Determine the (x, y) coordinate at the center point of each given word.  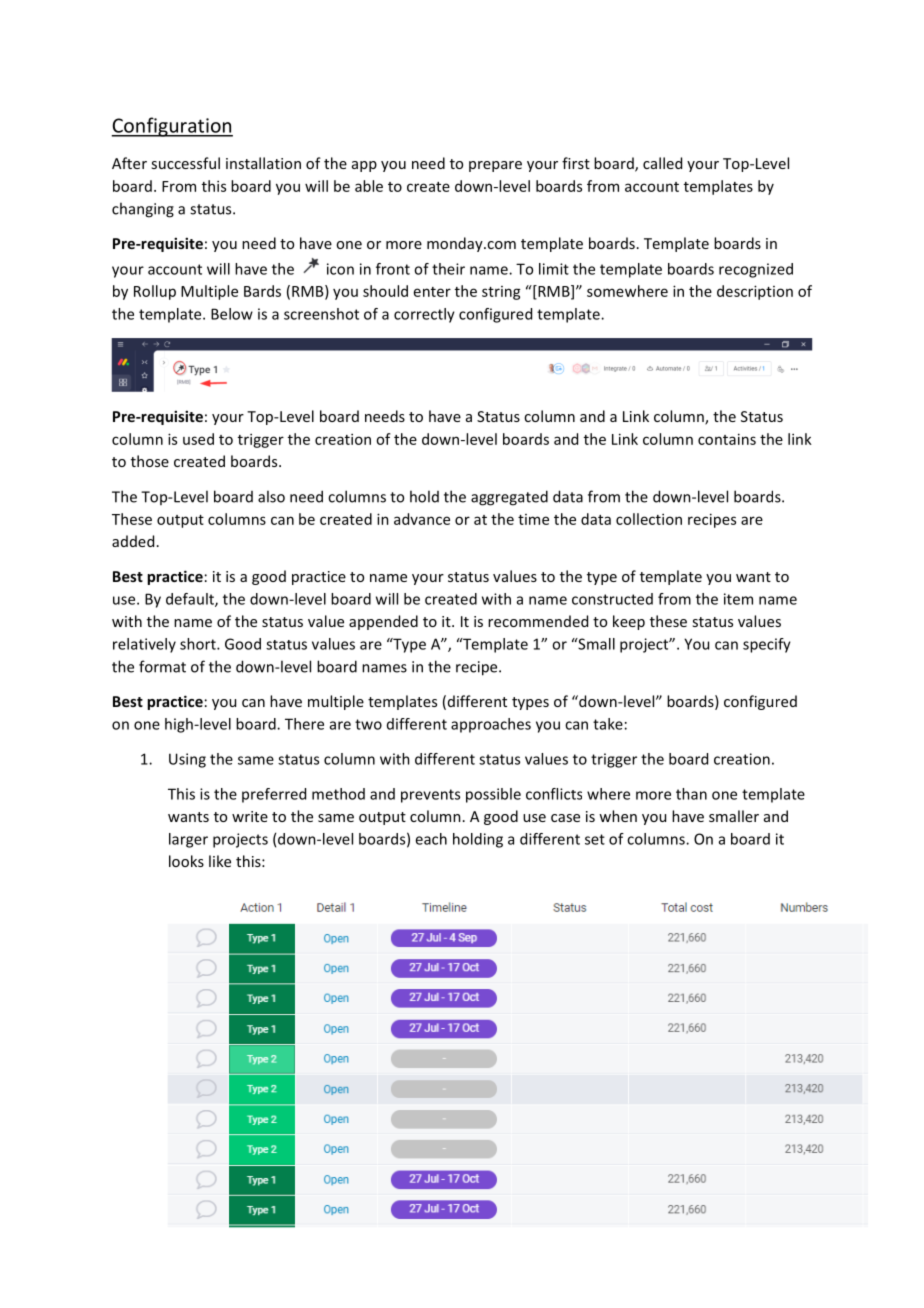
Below (232, 314)
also (271, 496)
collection (649, 519)
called (662, 163)
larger (188, 840)
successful (185, 163)
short (199, 644)
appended (383, 622)
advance (422, 519)
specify (767, 645)
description (755, 292)
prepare (495, 166)
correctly (424, 315)
